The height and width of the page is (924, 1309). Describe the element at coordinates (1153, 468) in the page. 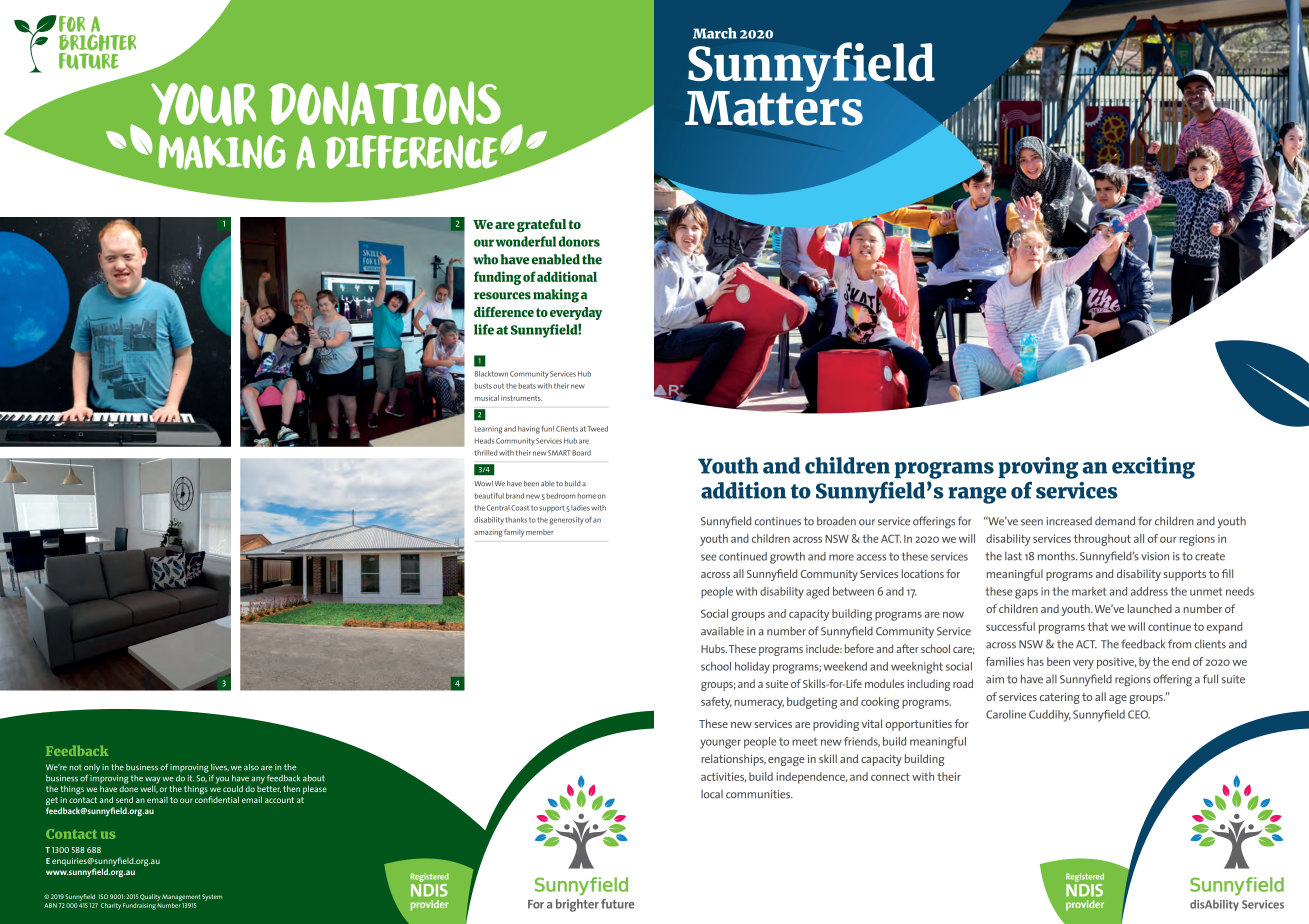

I see `exciting` at that location.
